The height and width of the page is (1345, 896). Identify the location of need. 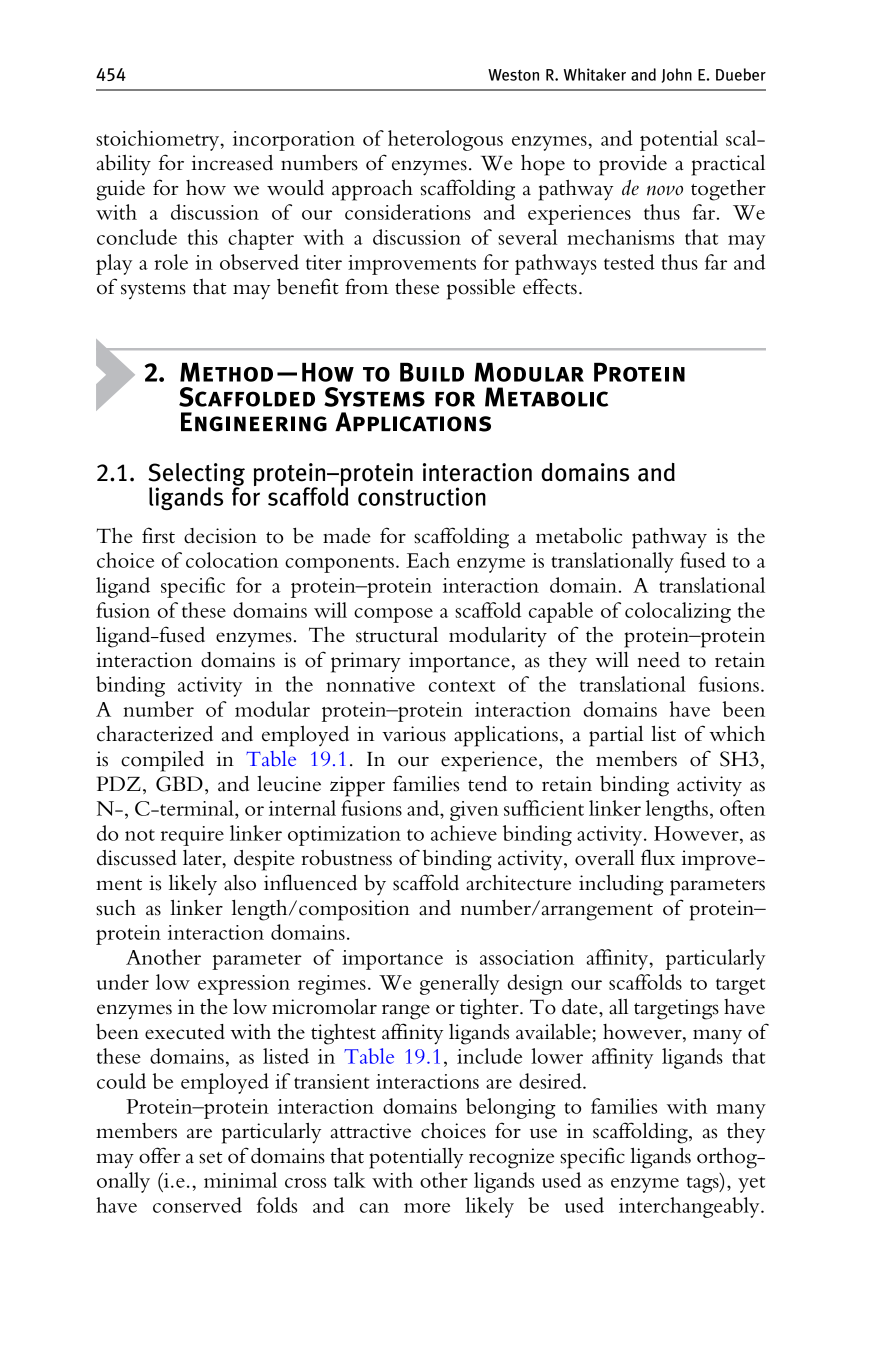
(658, 660).
